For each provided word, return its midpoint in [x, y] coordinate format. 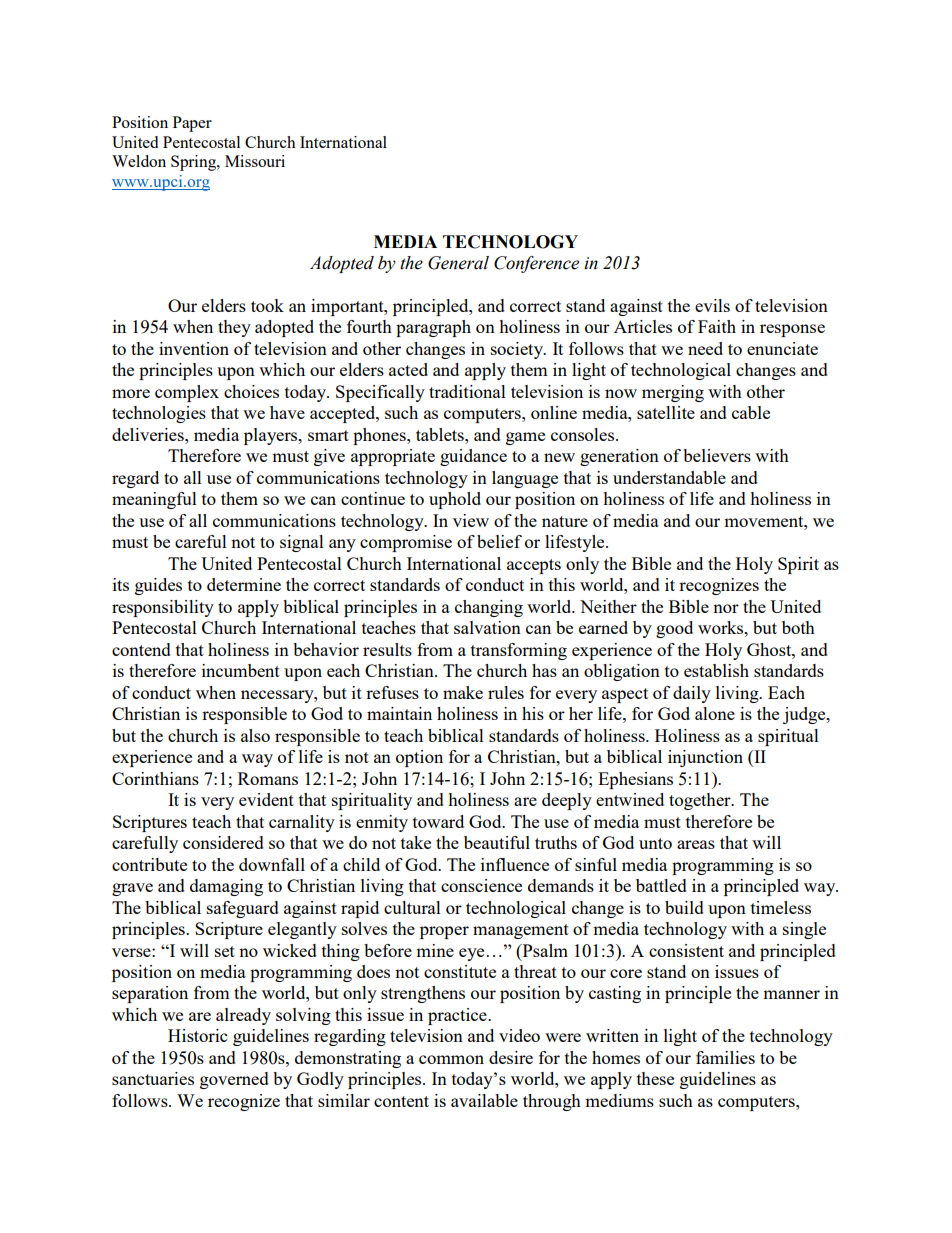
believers [717, 455]
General [458, 263]
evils [712, 305]
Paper [192, 124]
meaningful [154, 500]
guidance [473, 457]
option [419, 758]
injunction [705, 758]
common [451, 1059]
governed [234, 1080]
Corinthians [155, 778]
